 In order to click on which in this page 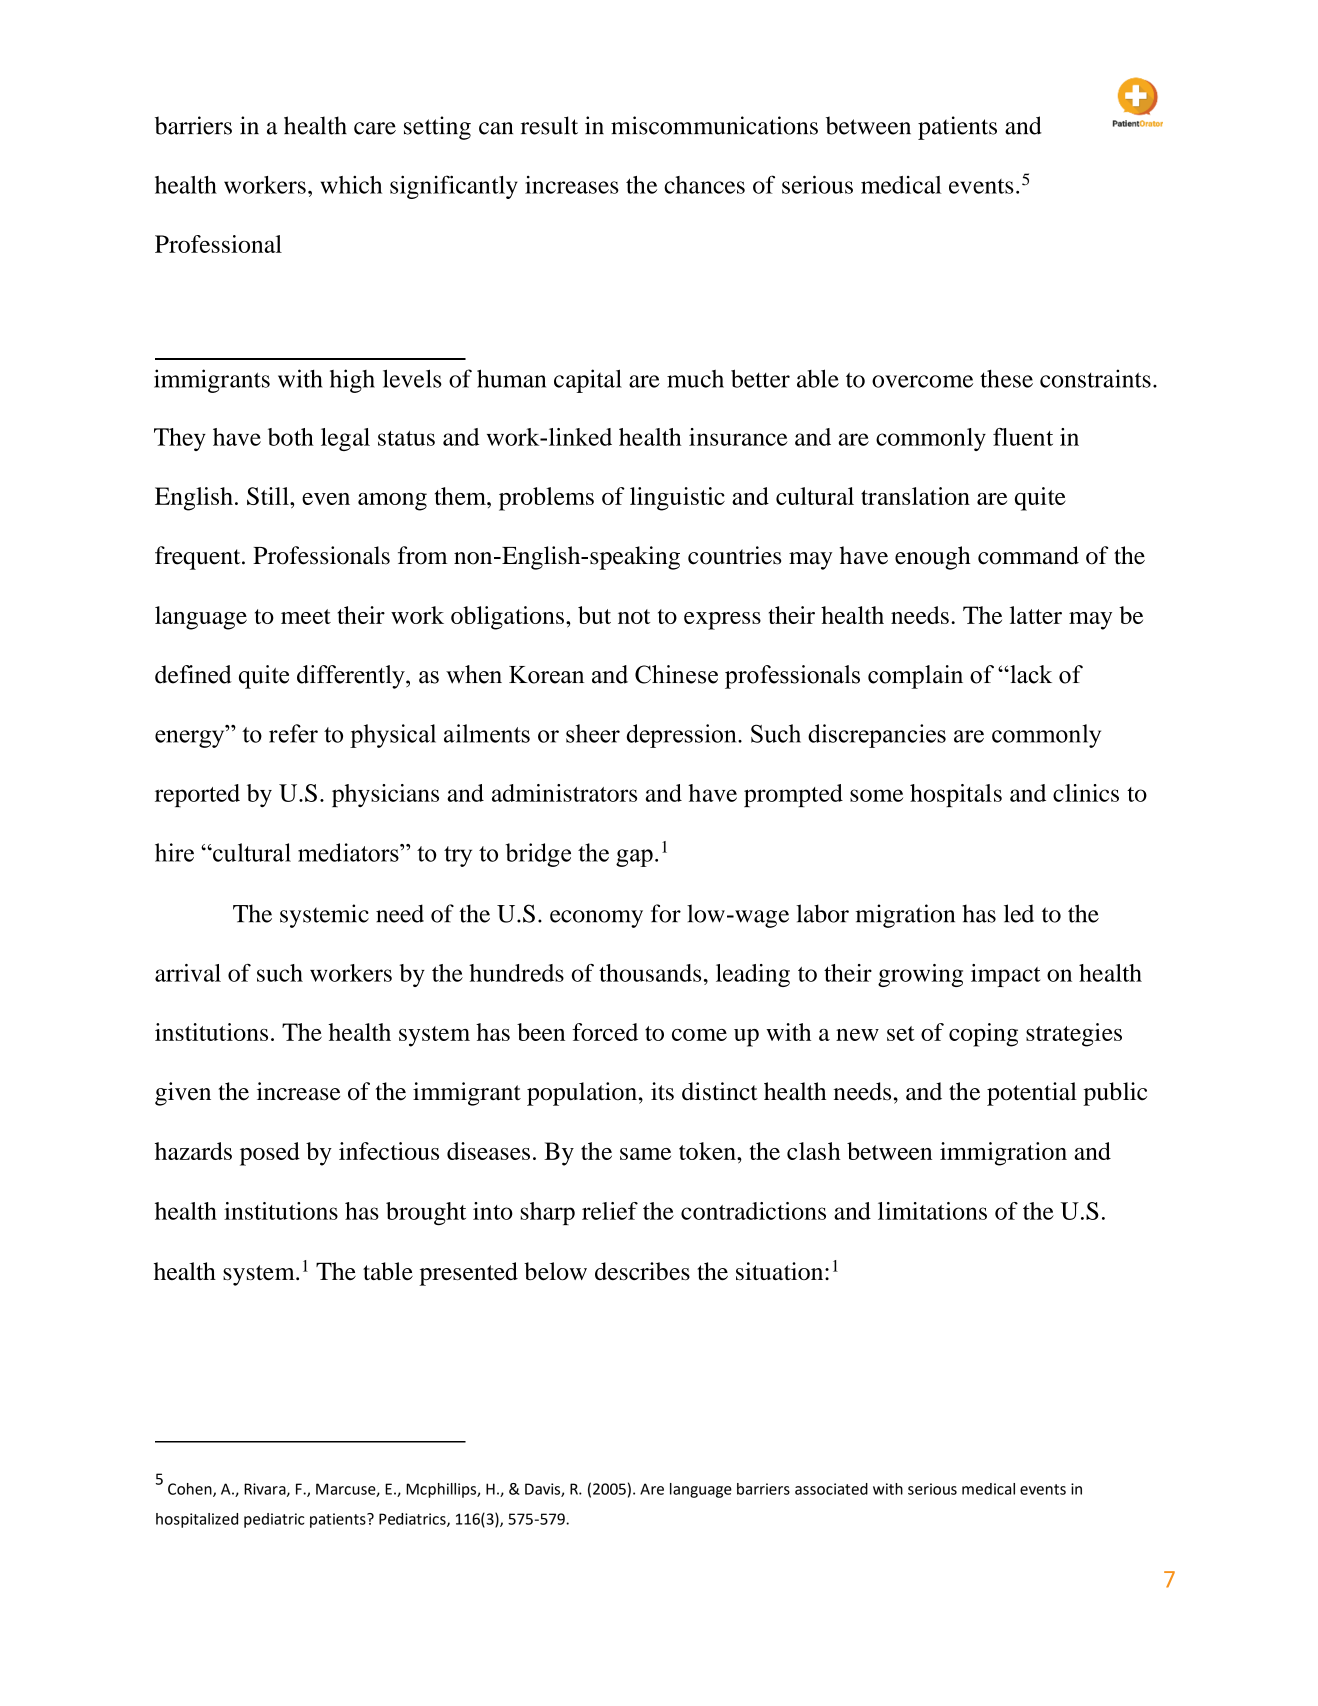, I will do `click(351, 185)`.
